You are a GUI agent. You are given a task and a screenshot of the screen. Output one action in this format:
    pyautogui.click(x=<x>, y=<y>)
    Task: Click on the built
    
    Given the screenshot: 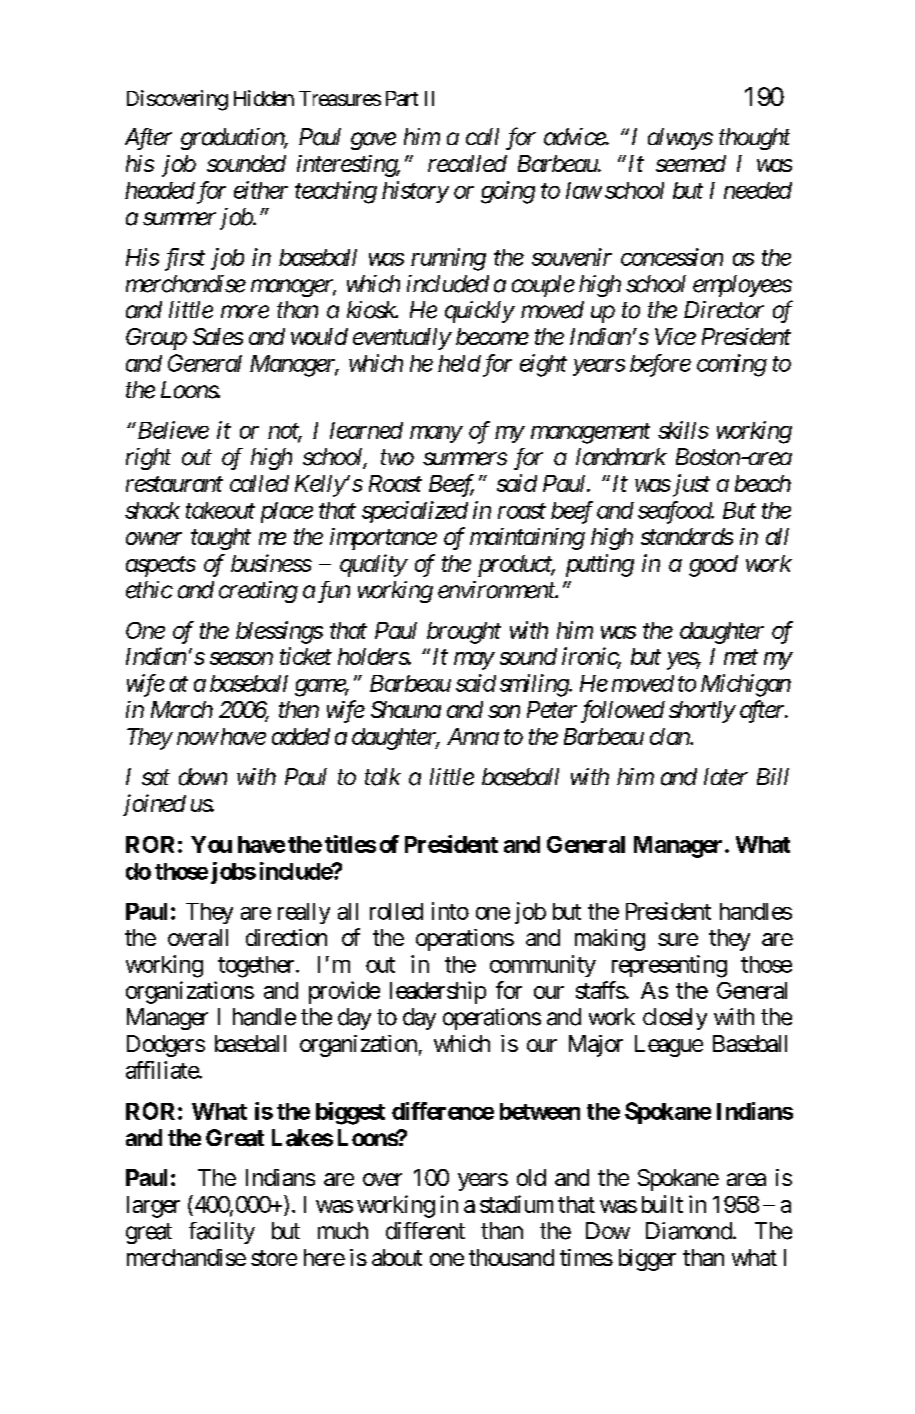 What is the action you would take?
    pyautogui.click(x=662, y=1204)
